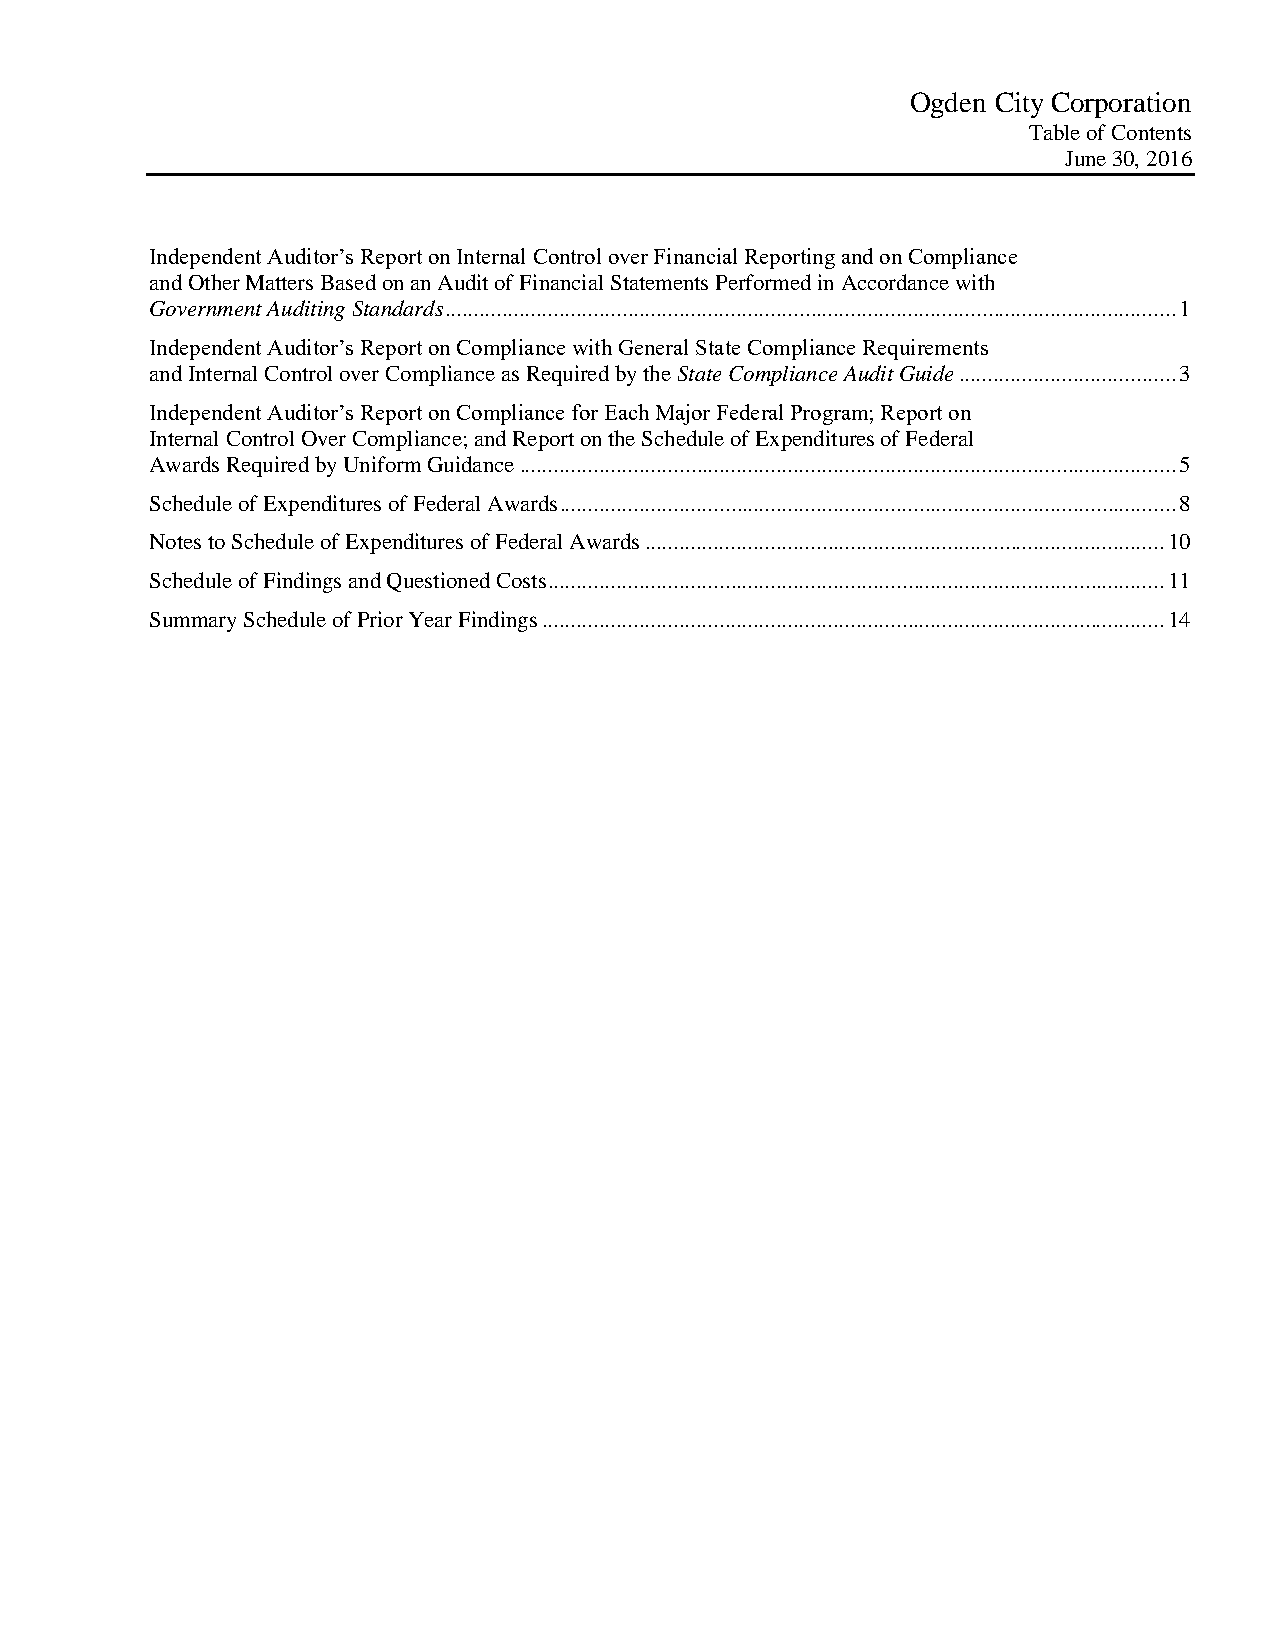  Describe the element at coordinates (683, 414) in the screenshot. I see `Major` at that location.
